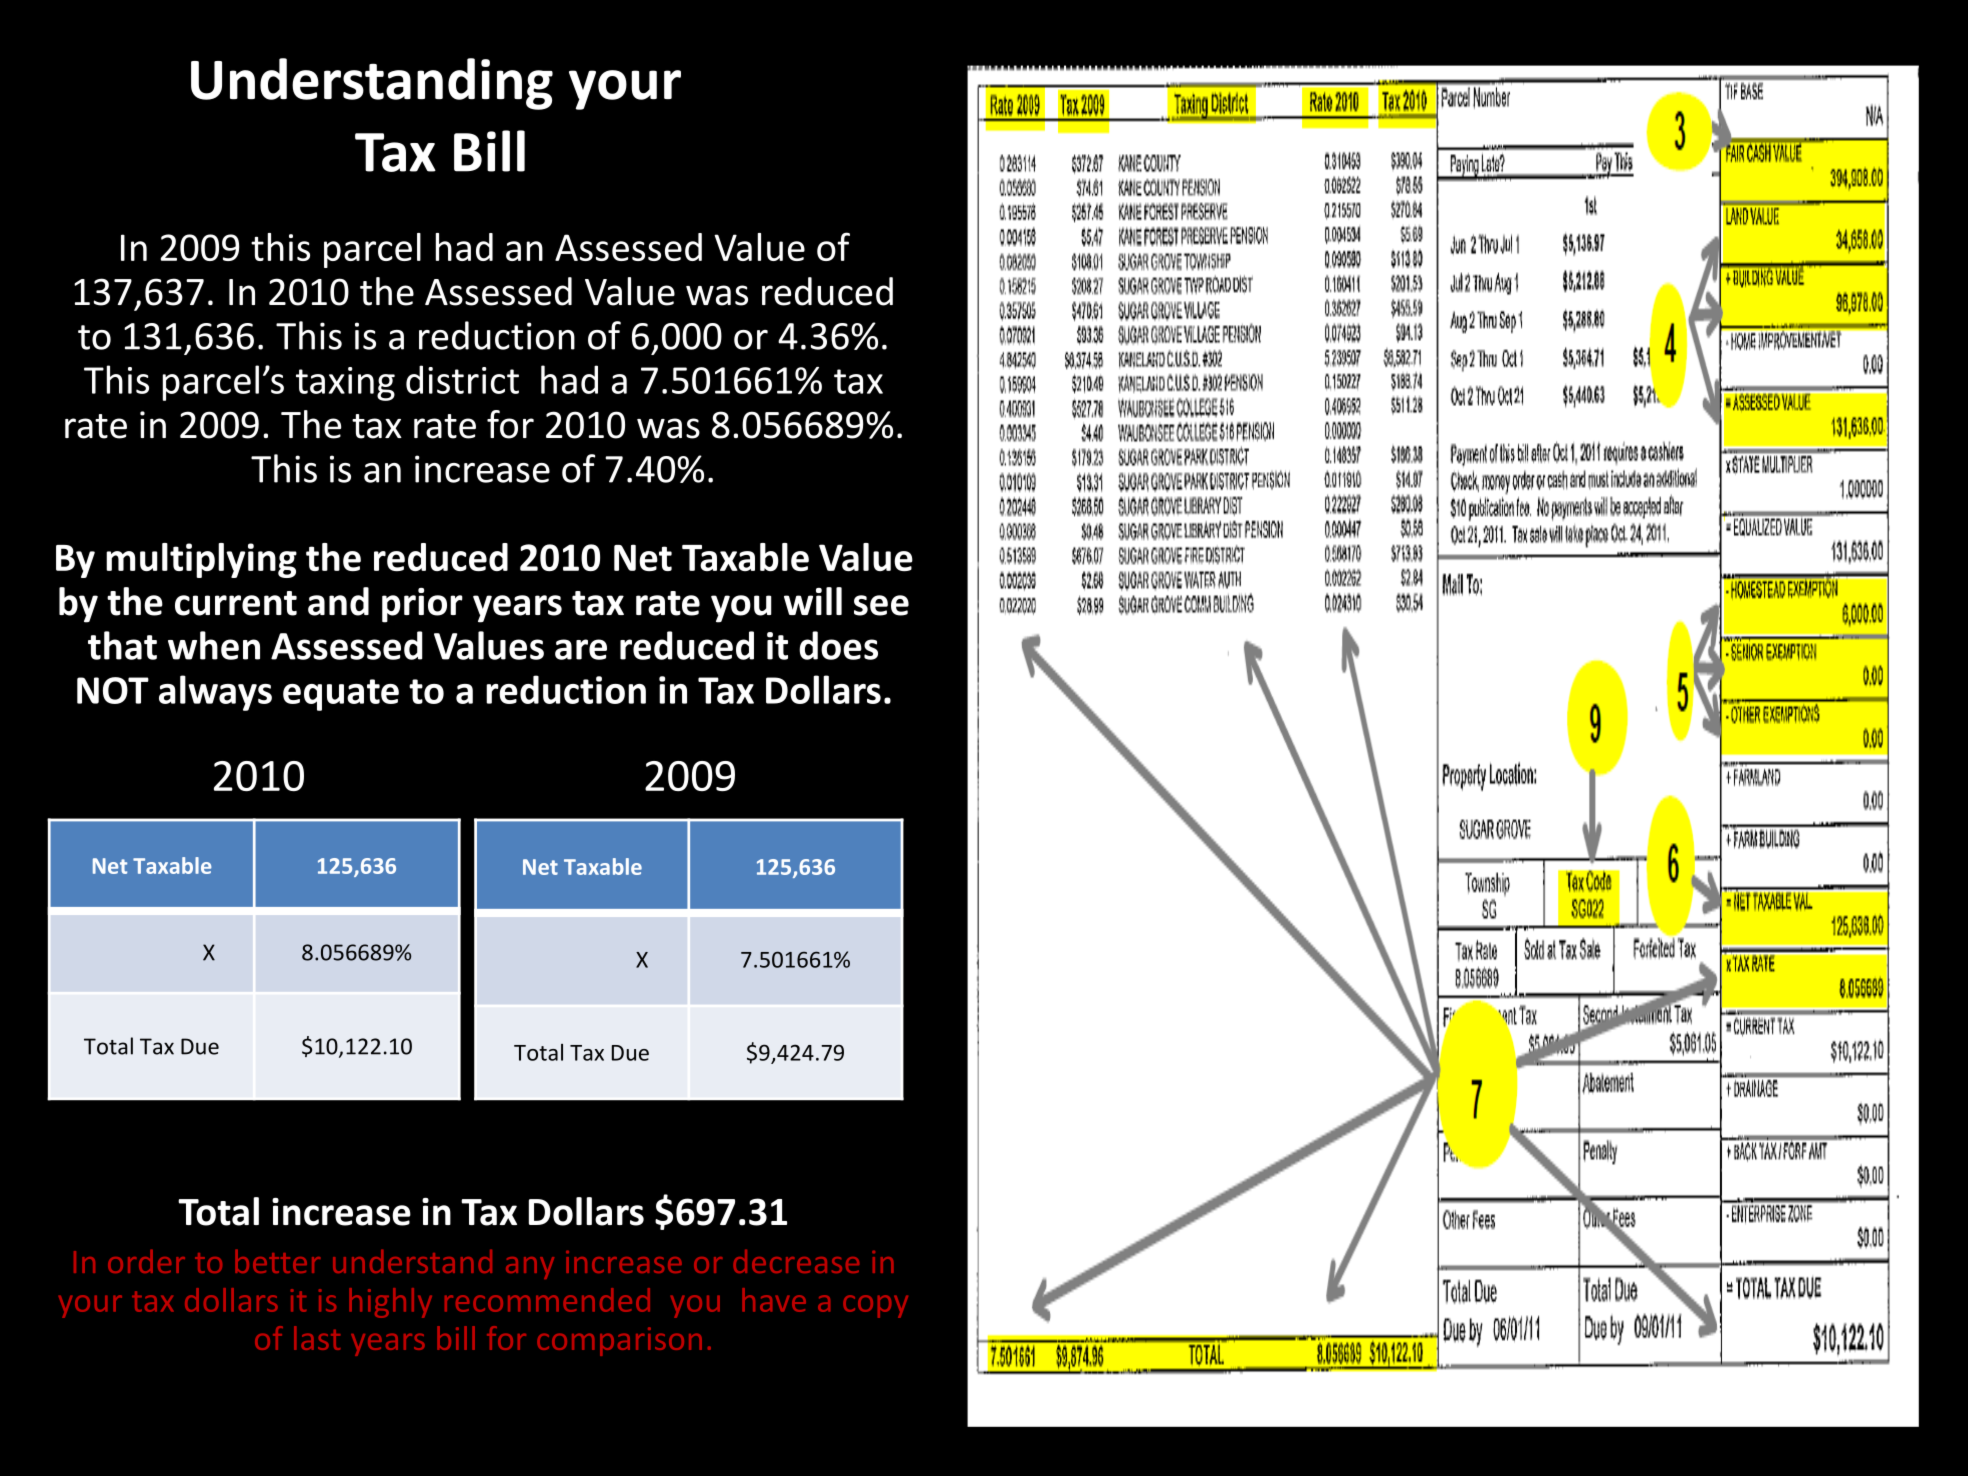 The height and width of the image is (1476, 1968). Describe the element at coordinates (345, 384) in the image. I see `taxing` at that location.
